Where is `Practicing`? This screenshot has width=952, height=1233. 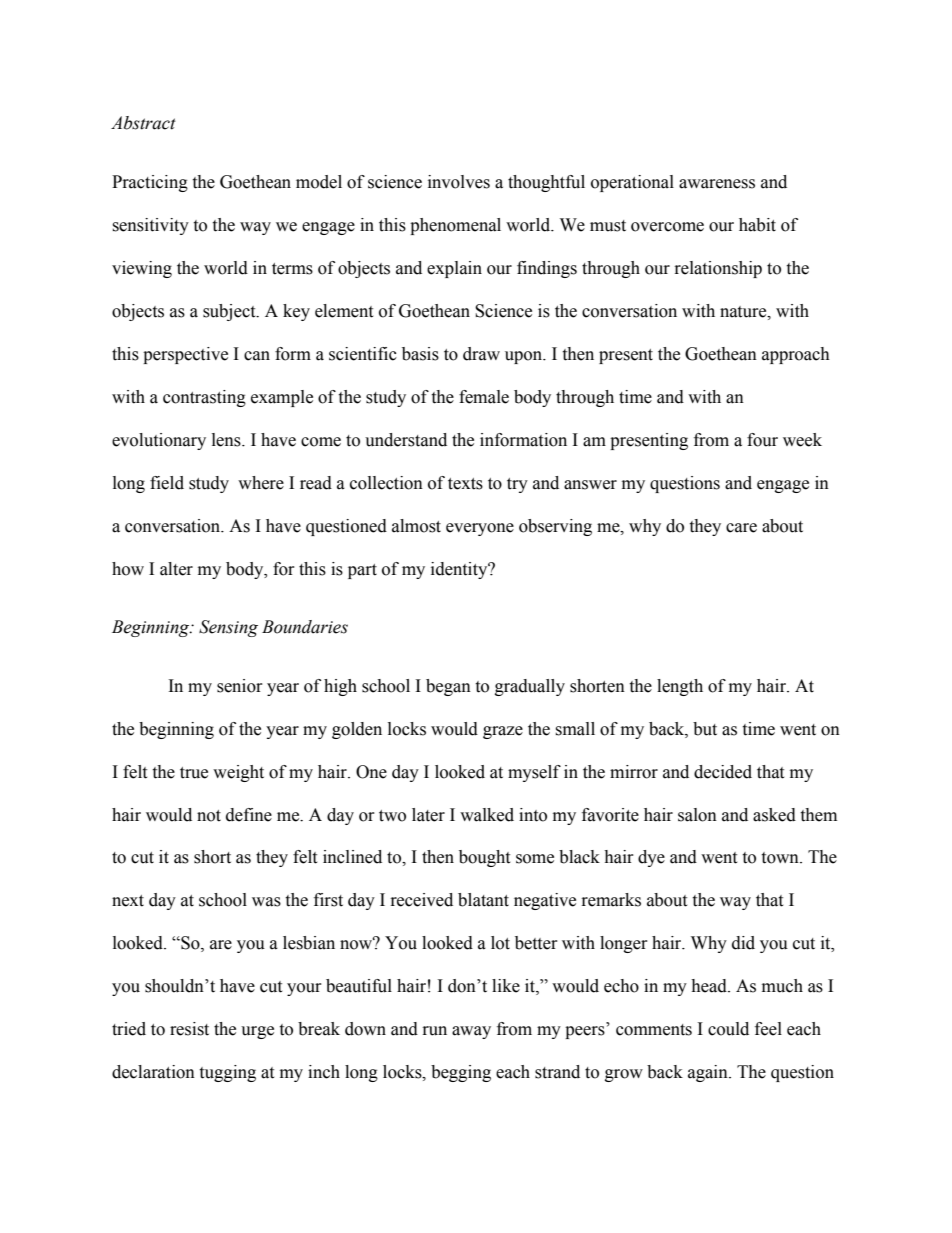 Practicing is located at coordinates (150, 183).
